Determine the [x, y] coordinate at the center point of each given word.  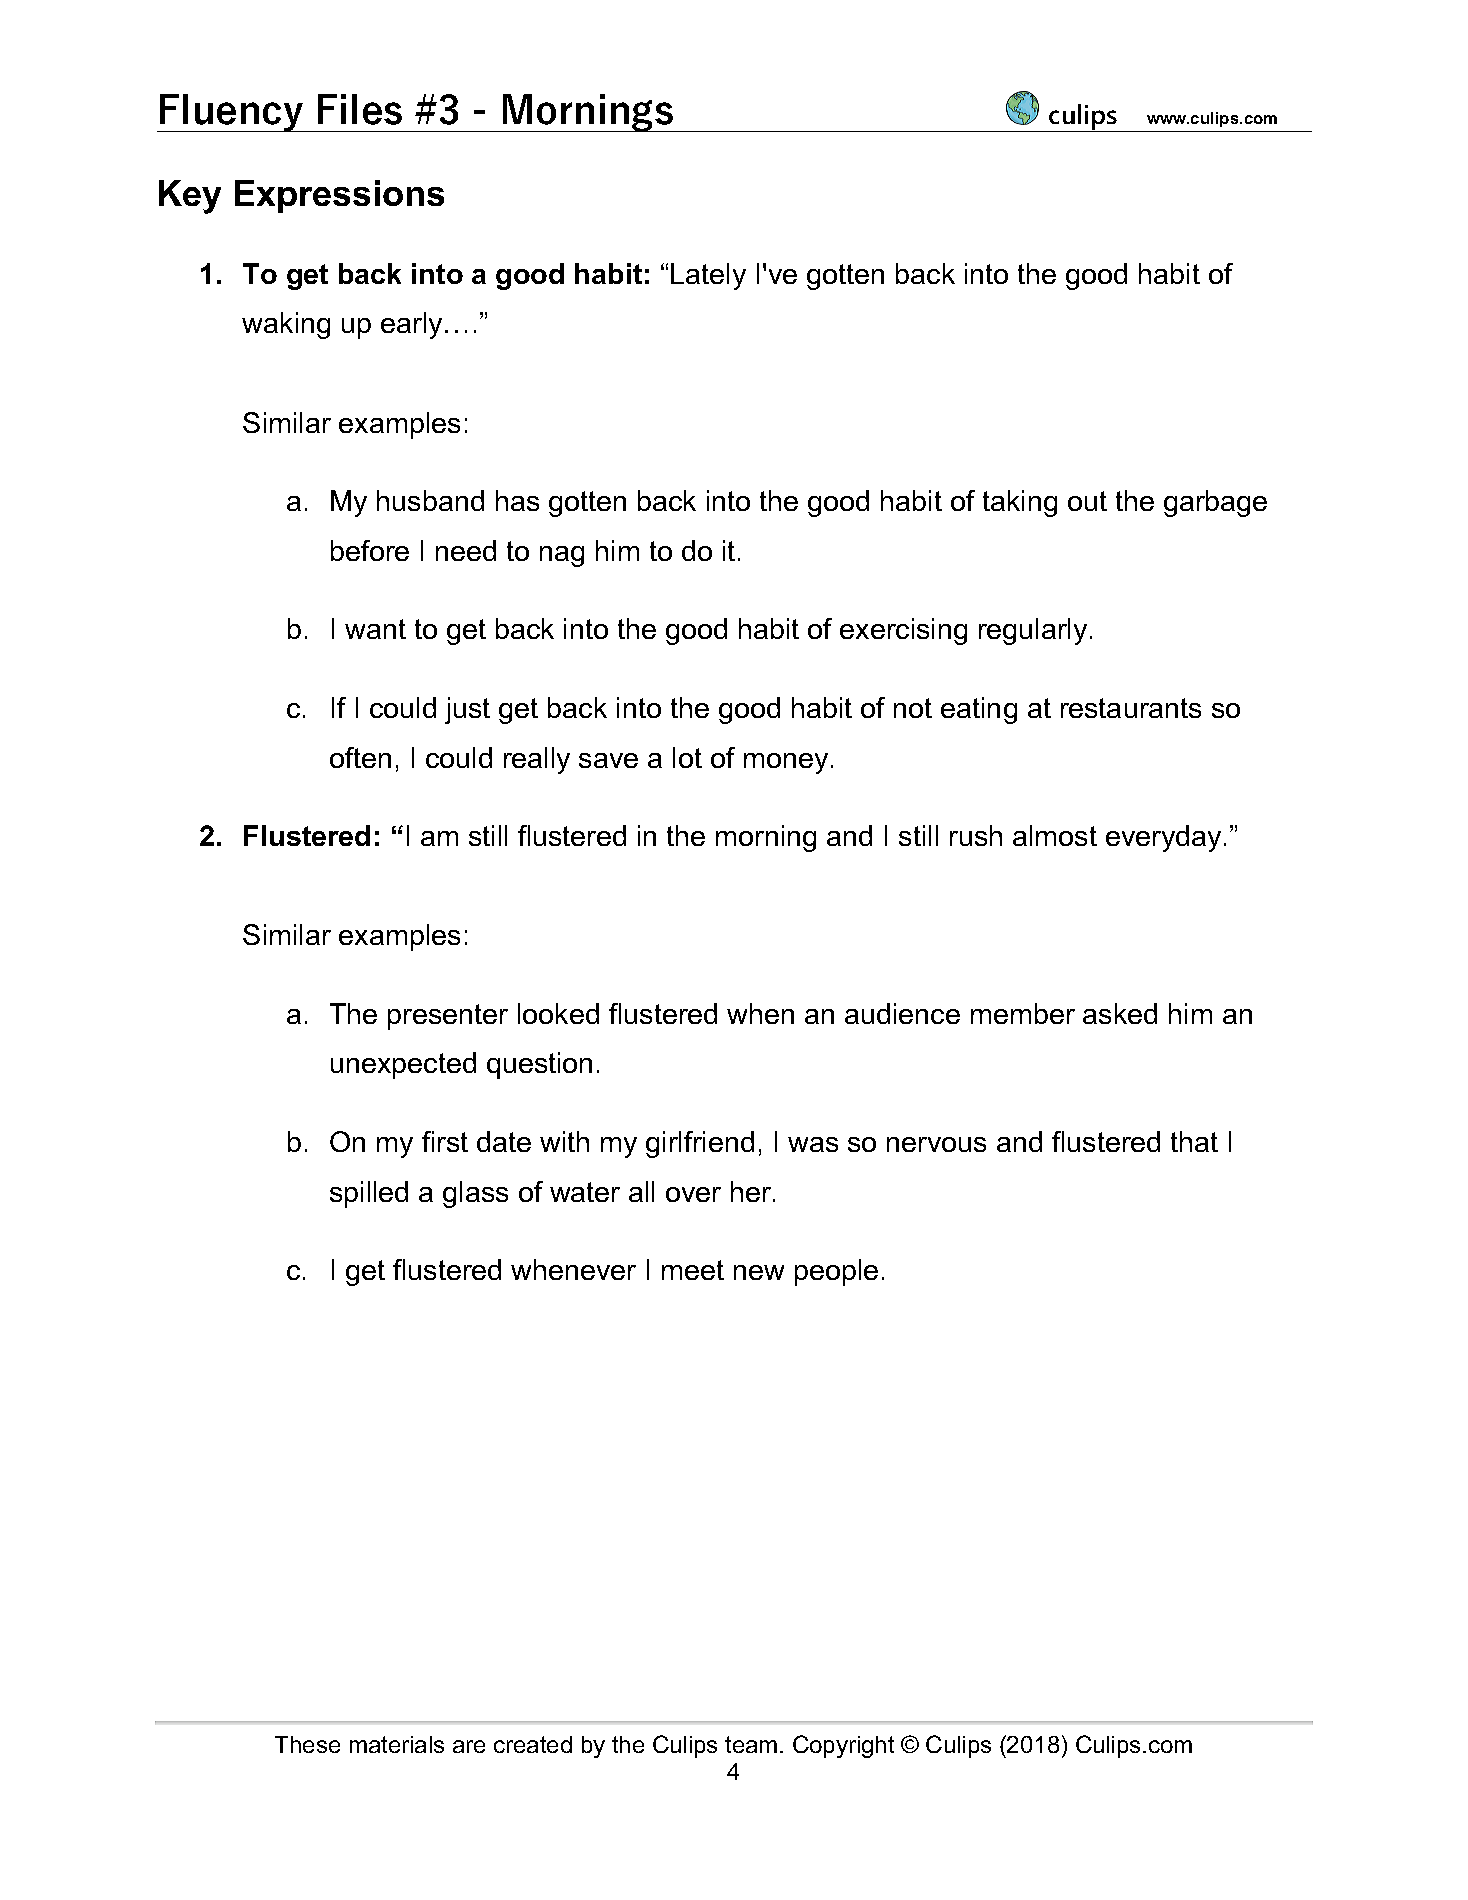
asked [1120, 1013]
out [1087, 501]
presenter [448, 1017]
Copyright [843, 1746]
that [1194, 1141]
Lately [708, 276]
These [307, 1744]
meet [693, 1270]
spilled [369, 1194]
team [751, 1744]
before [370, 550]
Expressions [339, 196]
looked [558, 1013]
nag [562, 556]
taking [1020, 503]
